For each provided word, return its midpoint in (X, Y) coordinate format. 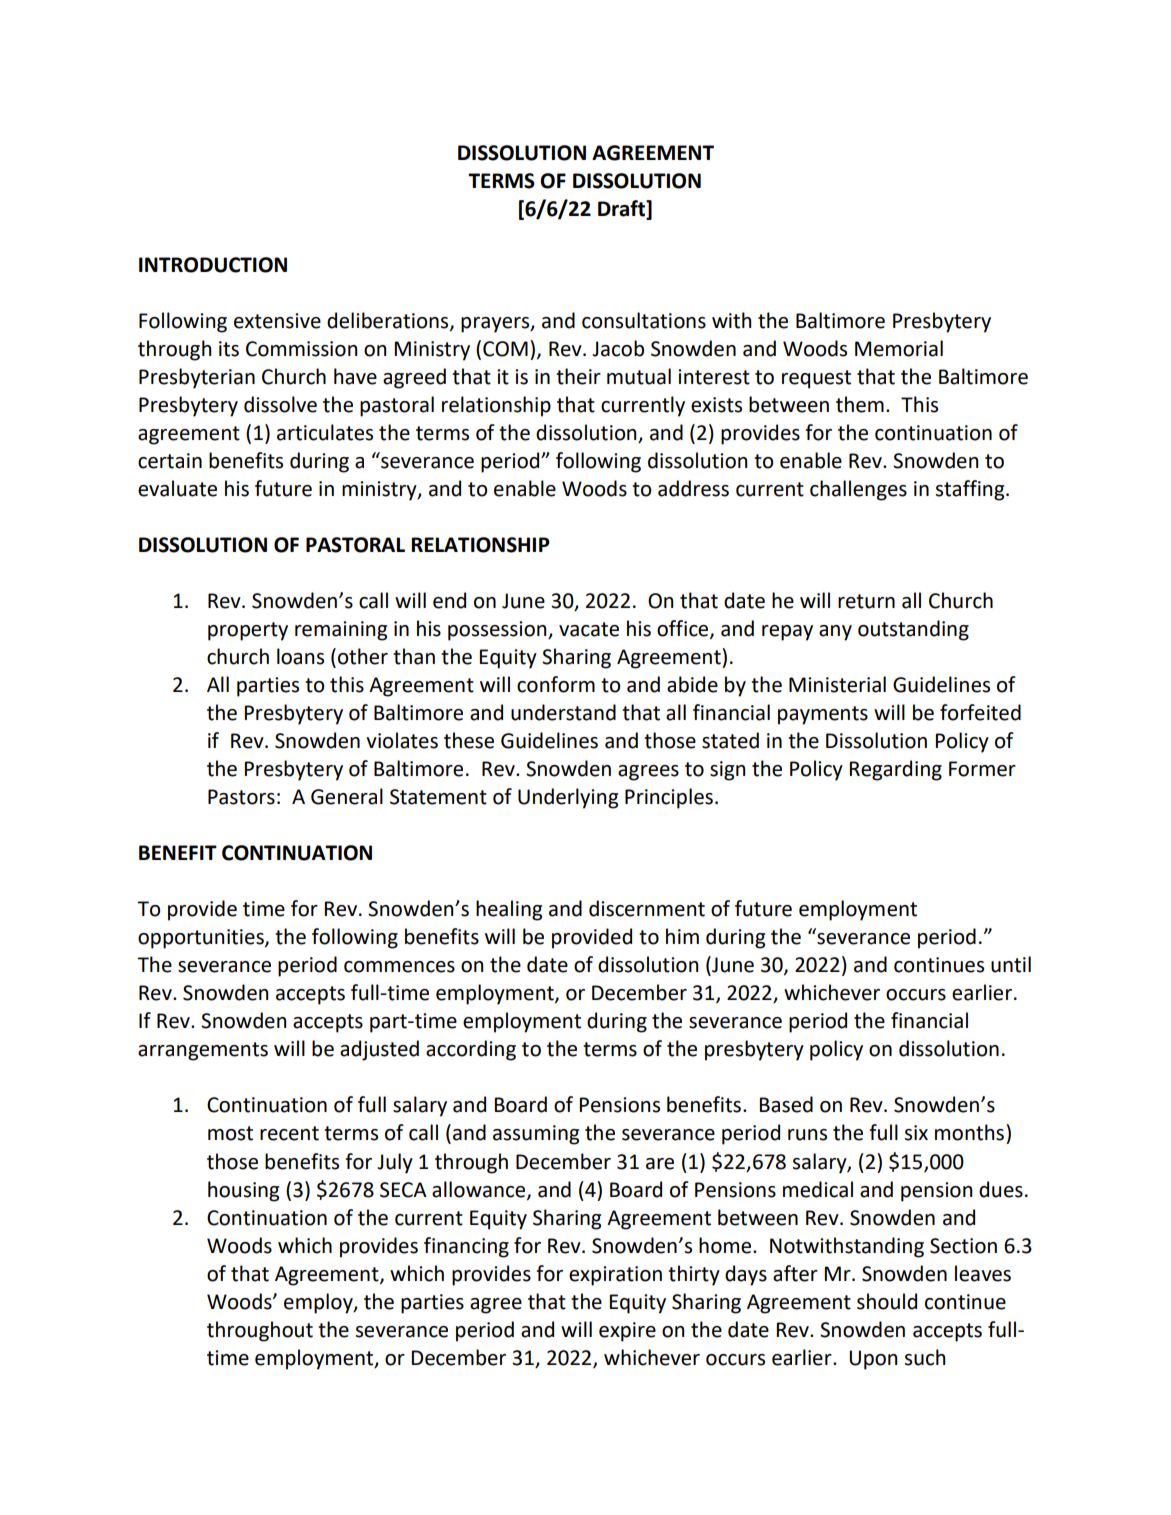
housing (243, 1191)
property (248, 631)
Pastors (241, 797)
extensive (277, 321)
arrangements (203, 1051)
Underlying (568, 798)
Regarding (895, 770)
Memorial (899, 348)
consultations (644, 320)
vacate (589, 629)
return (866, 601)
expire (627, 1332)
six (916, 1133)
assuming (536, 1135)
